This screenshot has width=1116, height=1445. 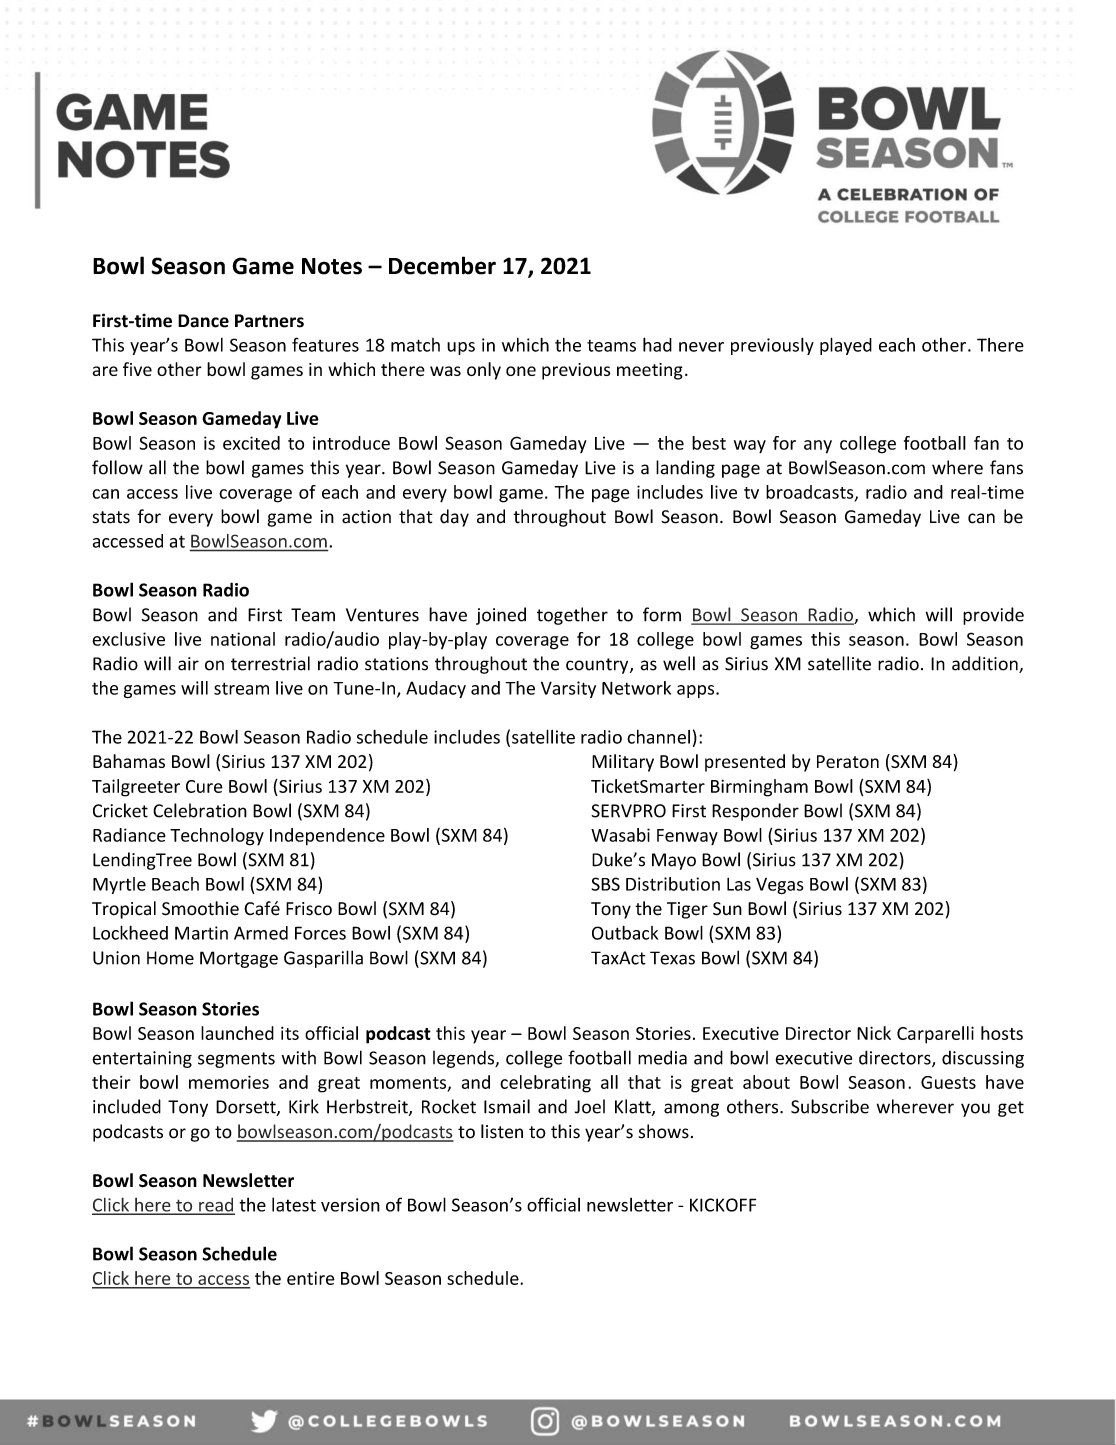 What do you see at coordinates (874, 1033) in the screenshot?
I see `Nick` at bounding box center [874, 1033].
